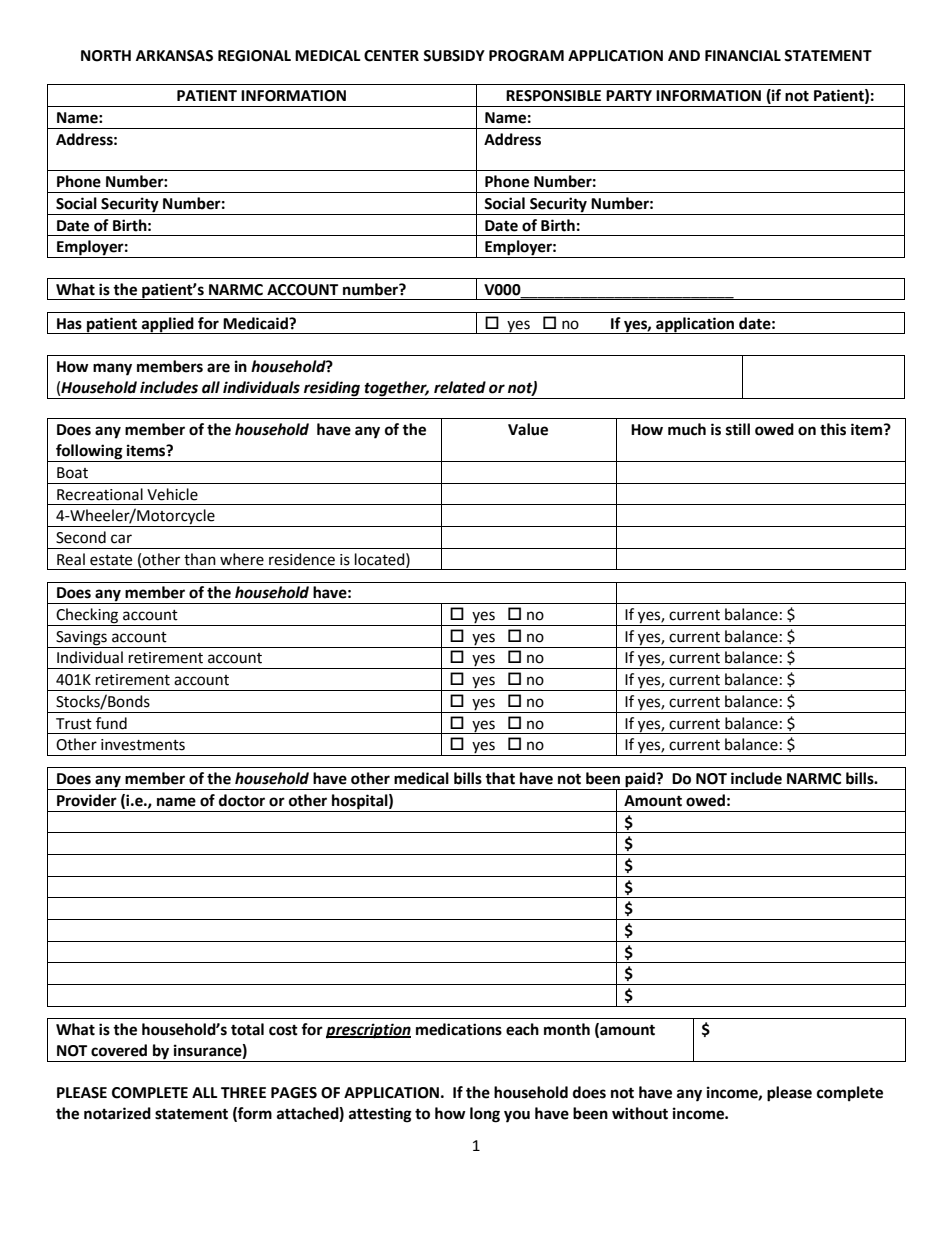  What do you see at coordinates (738, 429) in the document?
I see `still` at bounding box center [738, 429].
